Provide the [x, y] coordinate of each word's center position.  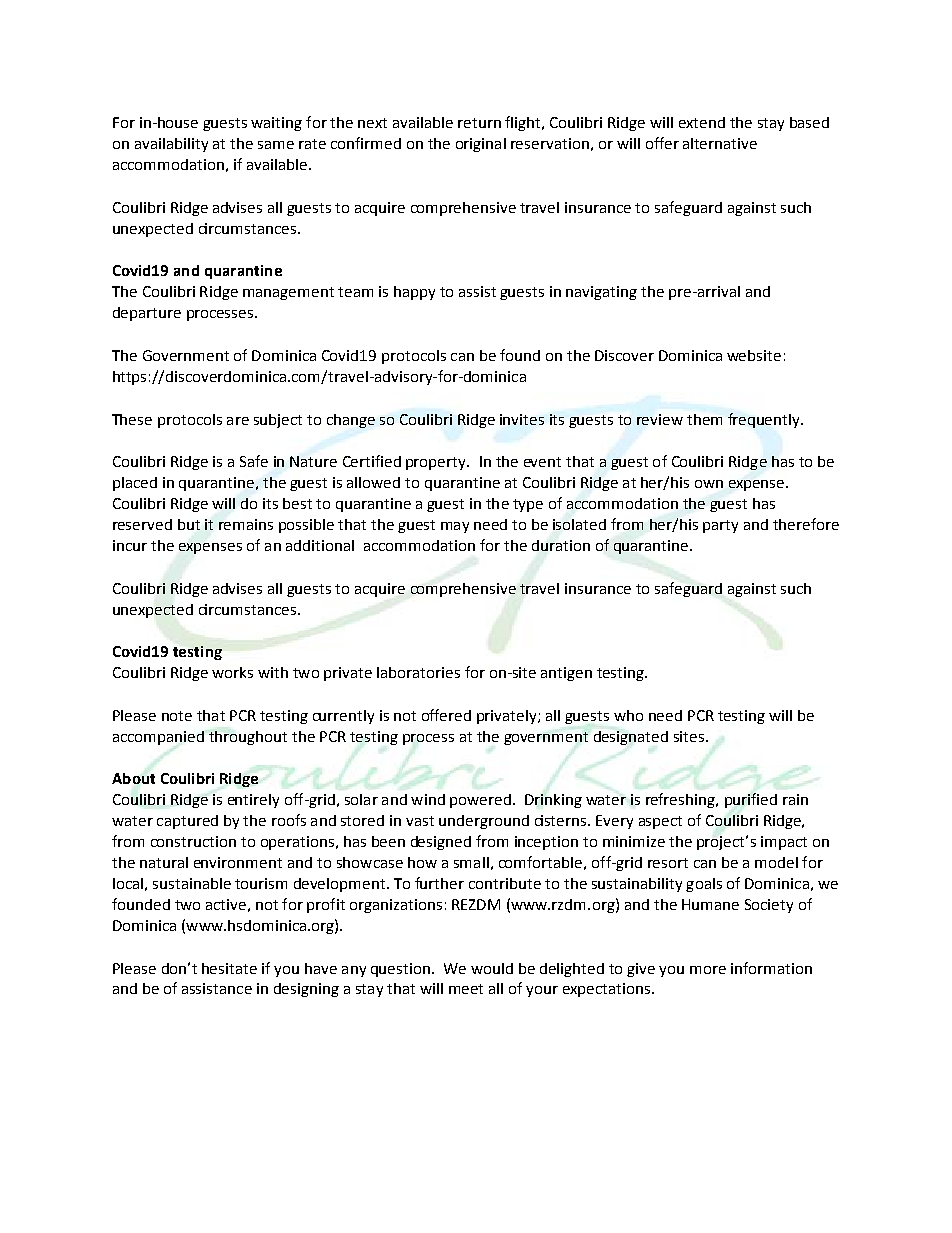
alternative [720, 143]
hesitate [229, 968]
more [708, 970]
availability [171, 145]
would [492, 968]
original [481, 145]
